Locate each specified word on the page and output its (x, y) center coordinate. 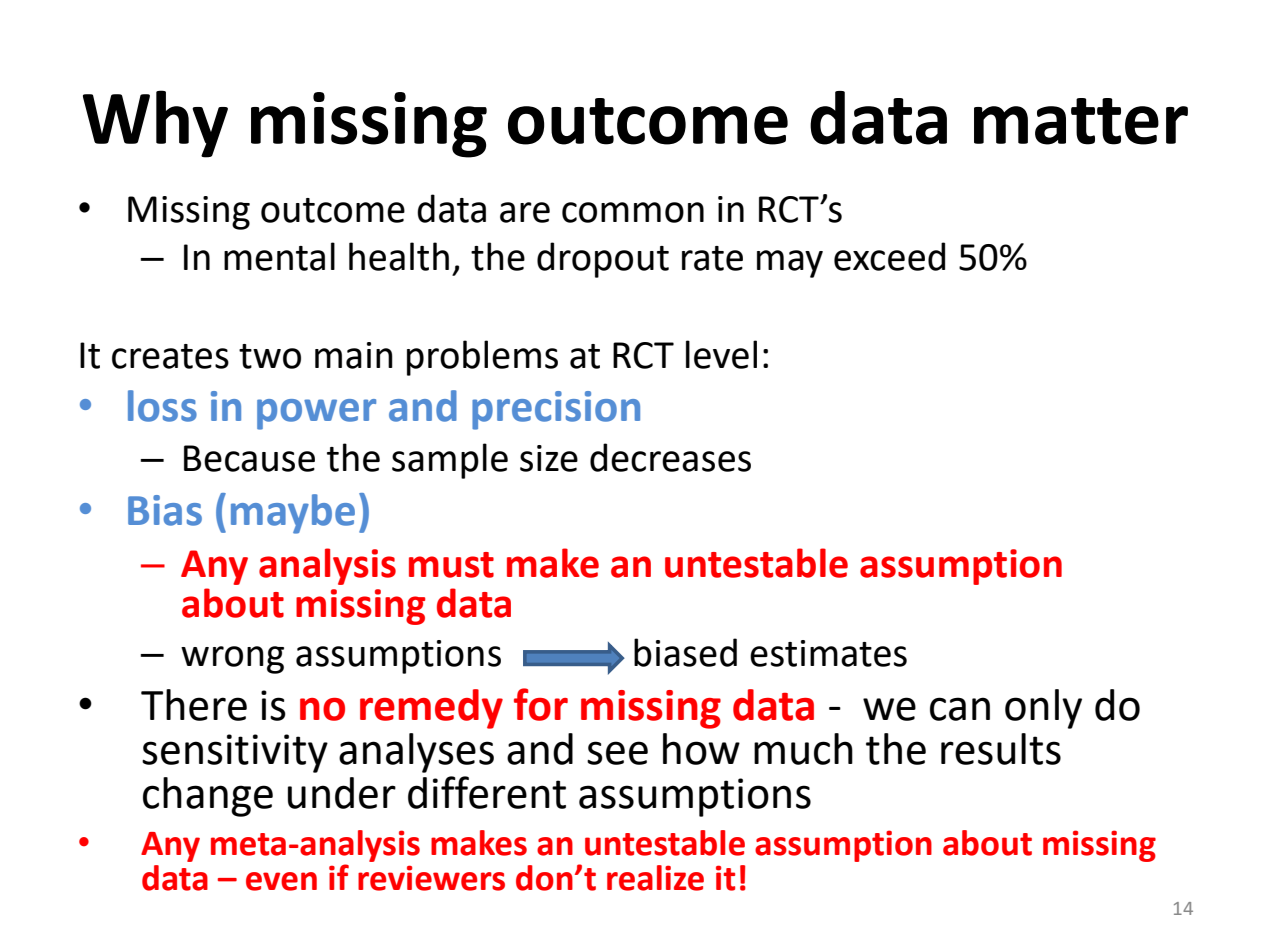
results (1001, 749)
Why (155, 124)
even (281, 881)
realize (655, 878)
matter (1081, 121)
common (633, 212)
